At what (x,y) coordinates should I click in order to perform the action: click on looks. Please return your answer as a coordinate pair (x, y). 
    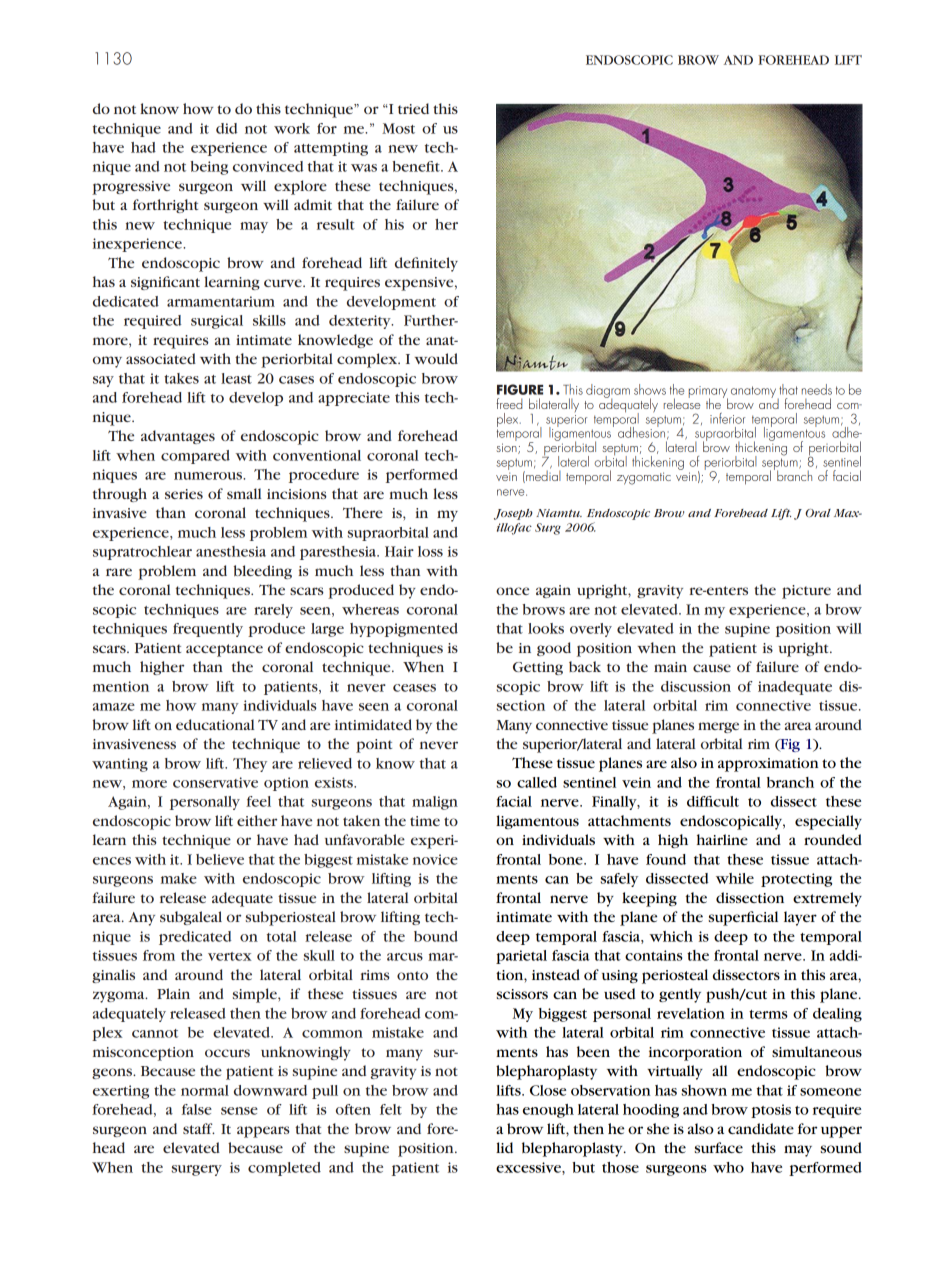
    Looking at the image, I should click on (546, 628).
